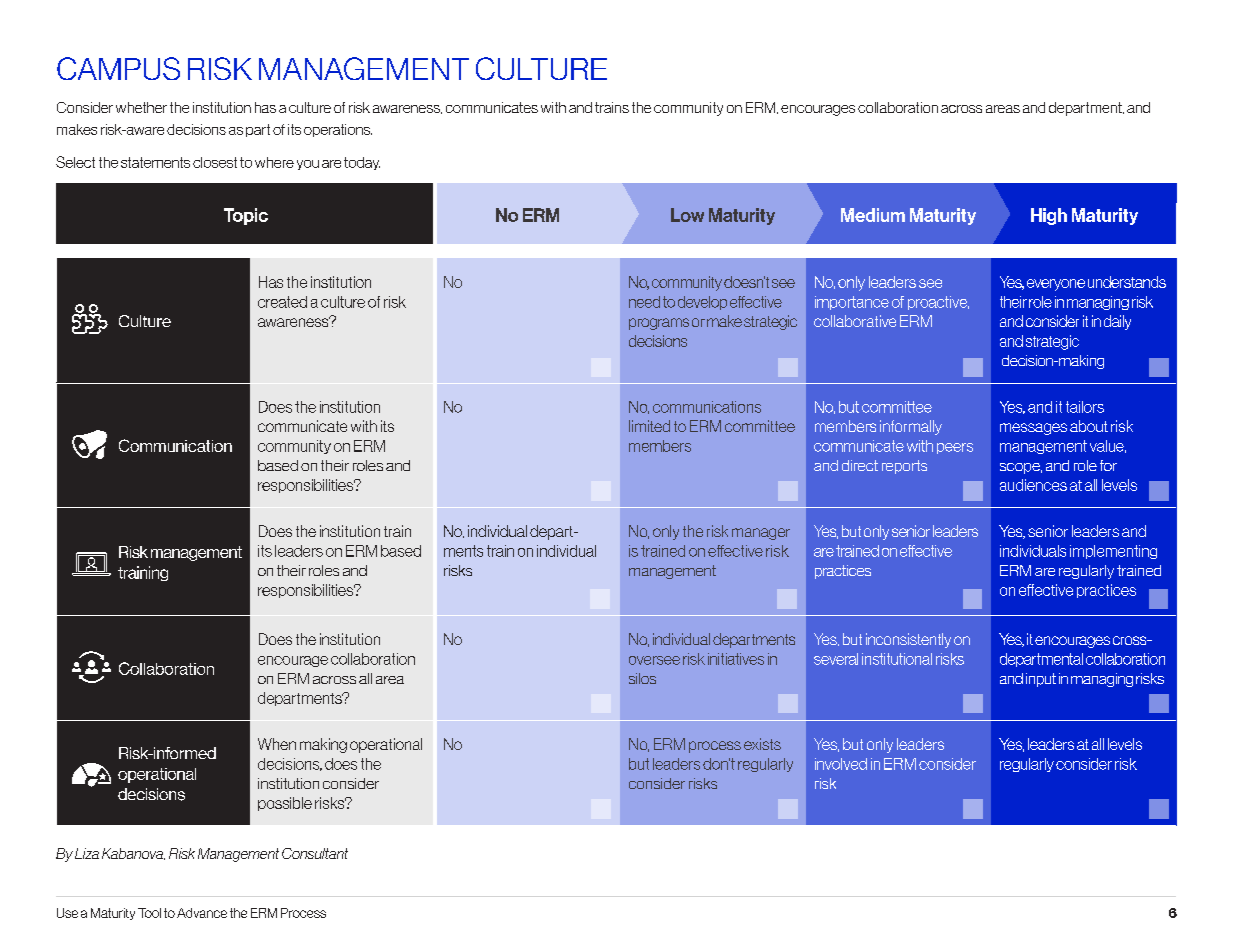 This screenshot has width=1233, height=952. What do you see at coordinates (141, 107) in the screenshot?
I see `whether` at bounding box center [141, 107].
